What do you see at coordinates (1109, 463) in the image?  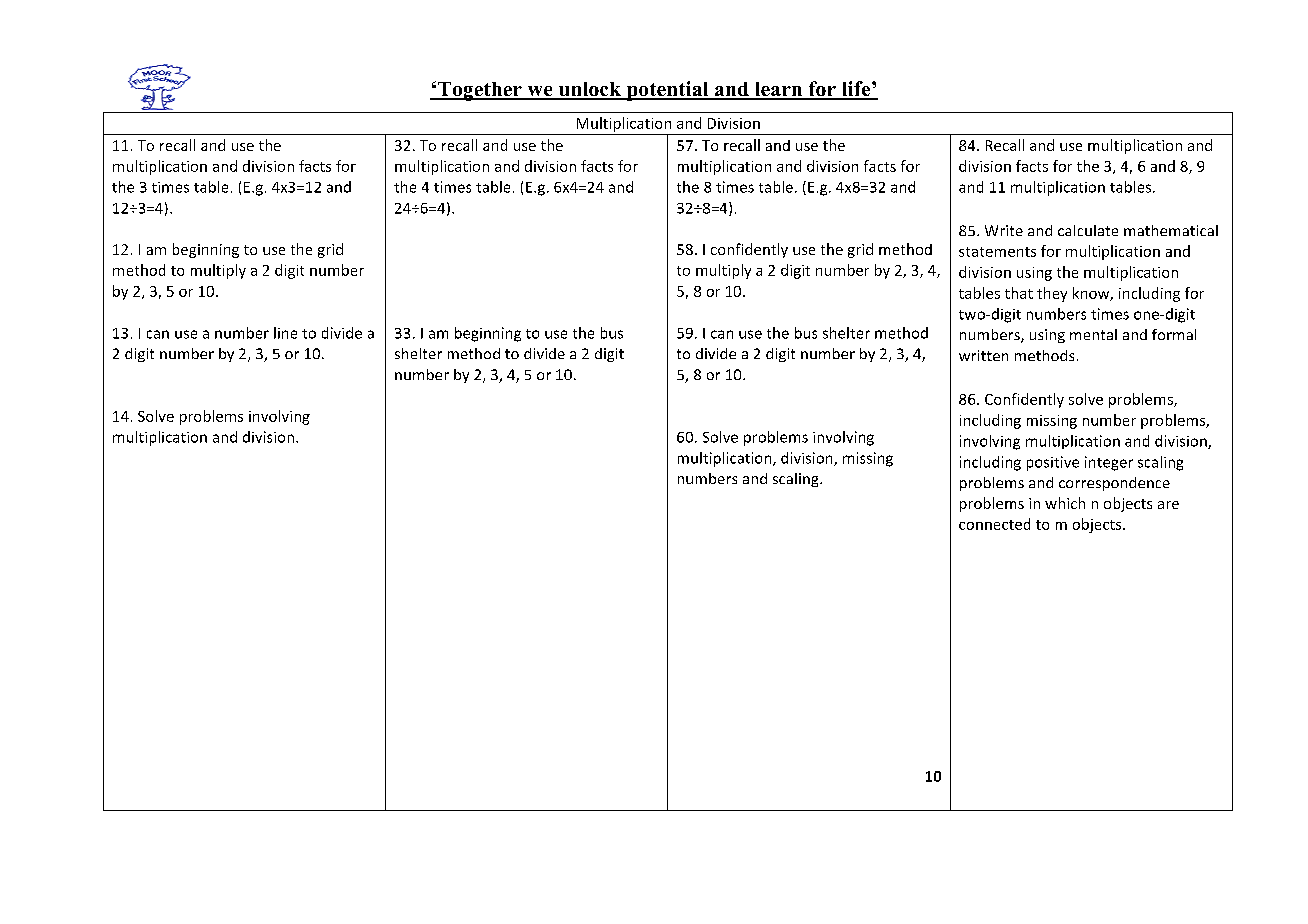 I see `integer` at bounding box center [1109, 463].
